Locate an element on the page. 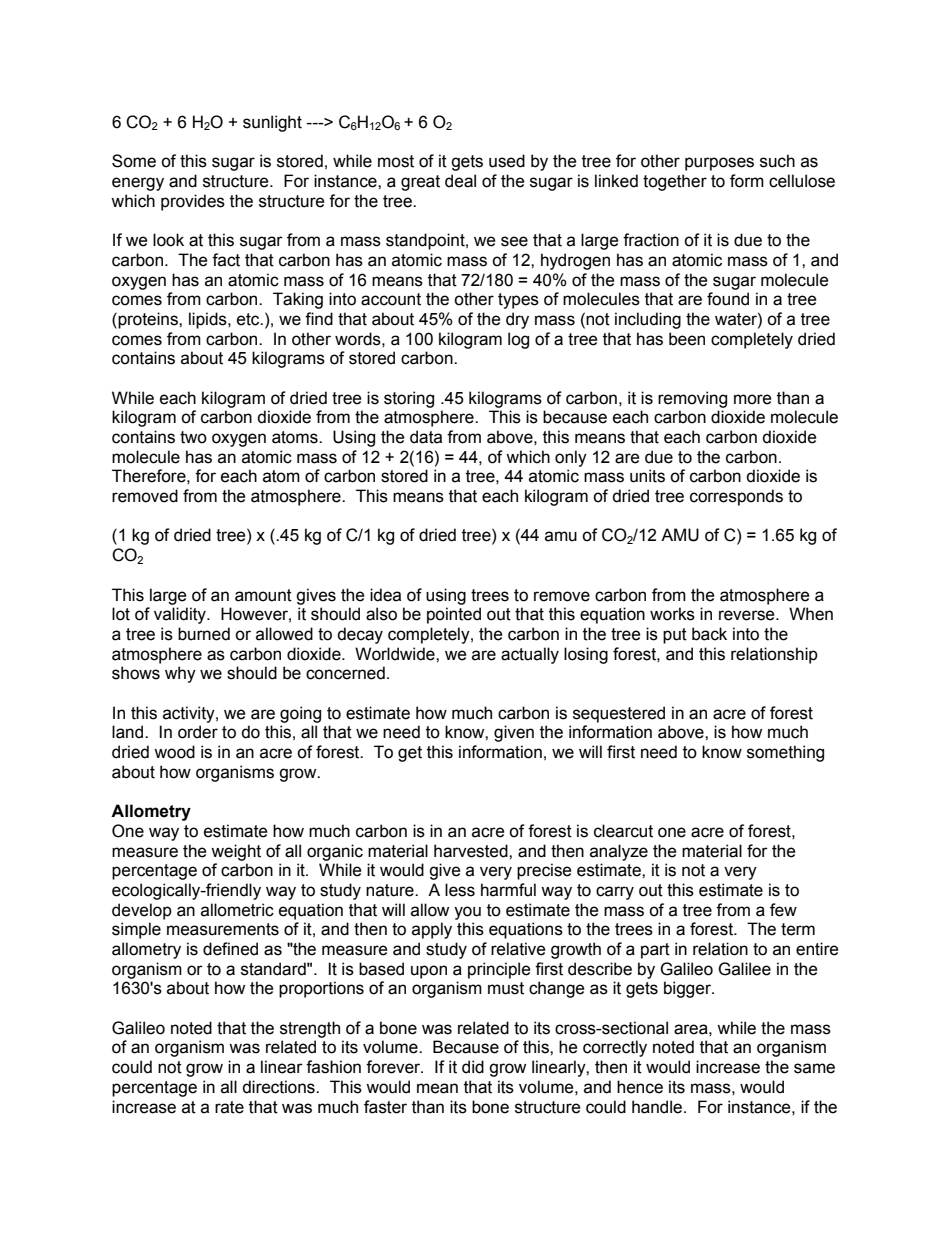  corresponds is located at coordinates (736, 497).
